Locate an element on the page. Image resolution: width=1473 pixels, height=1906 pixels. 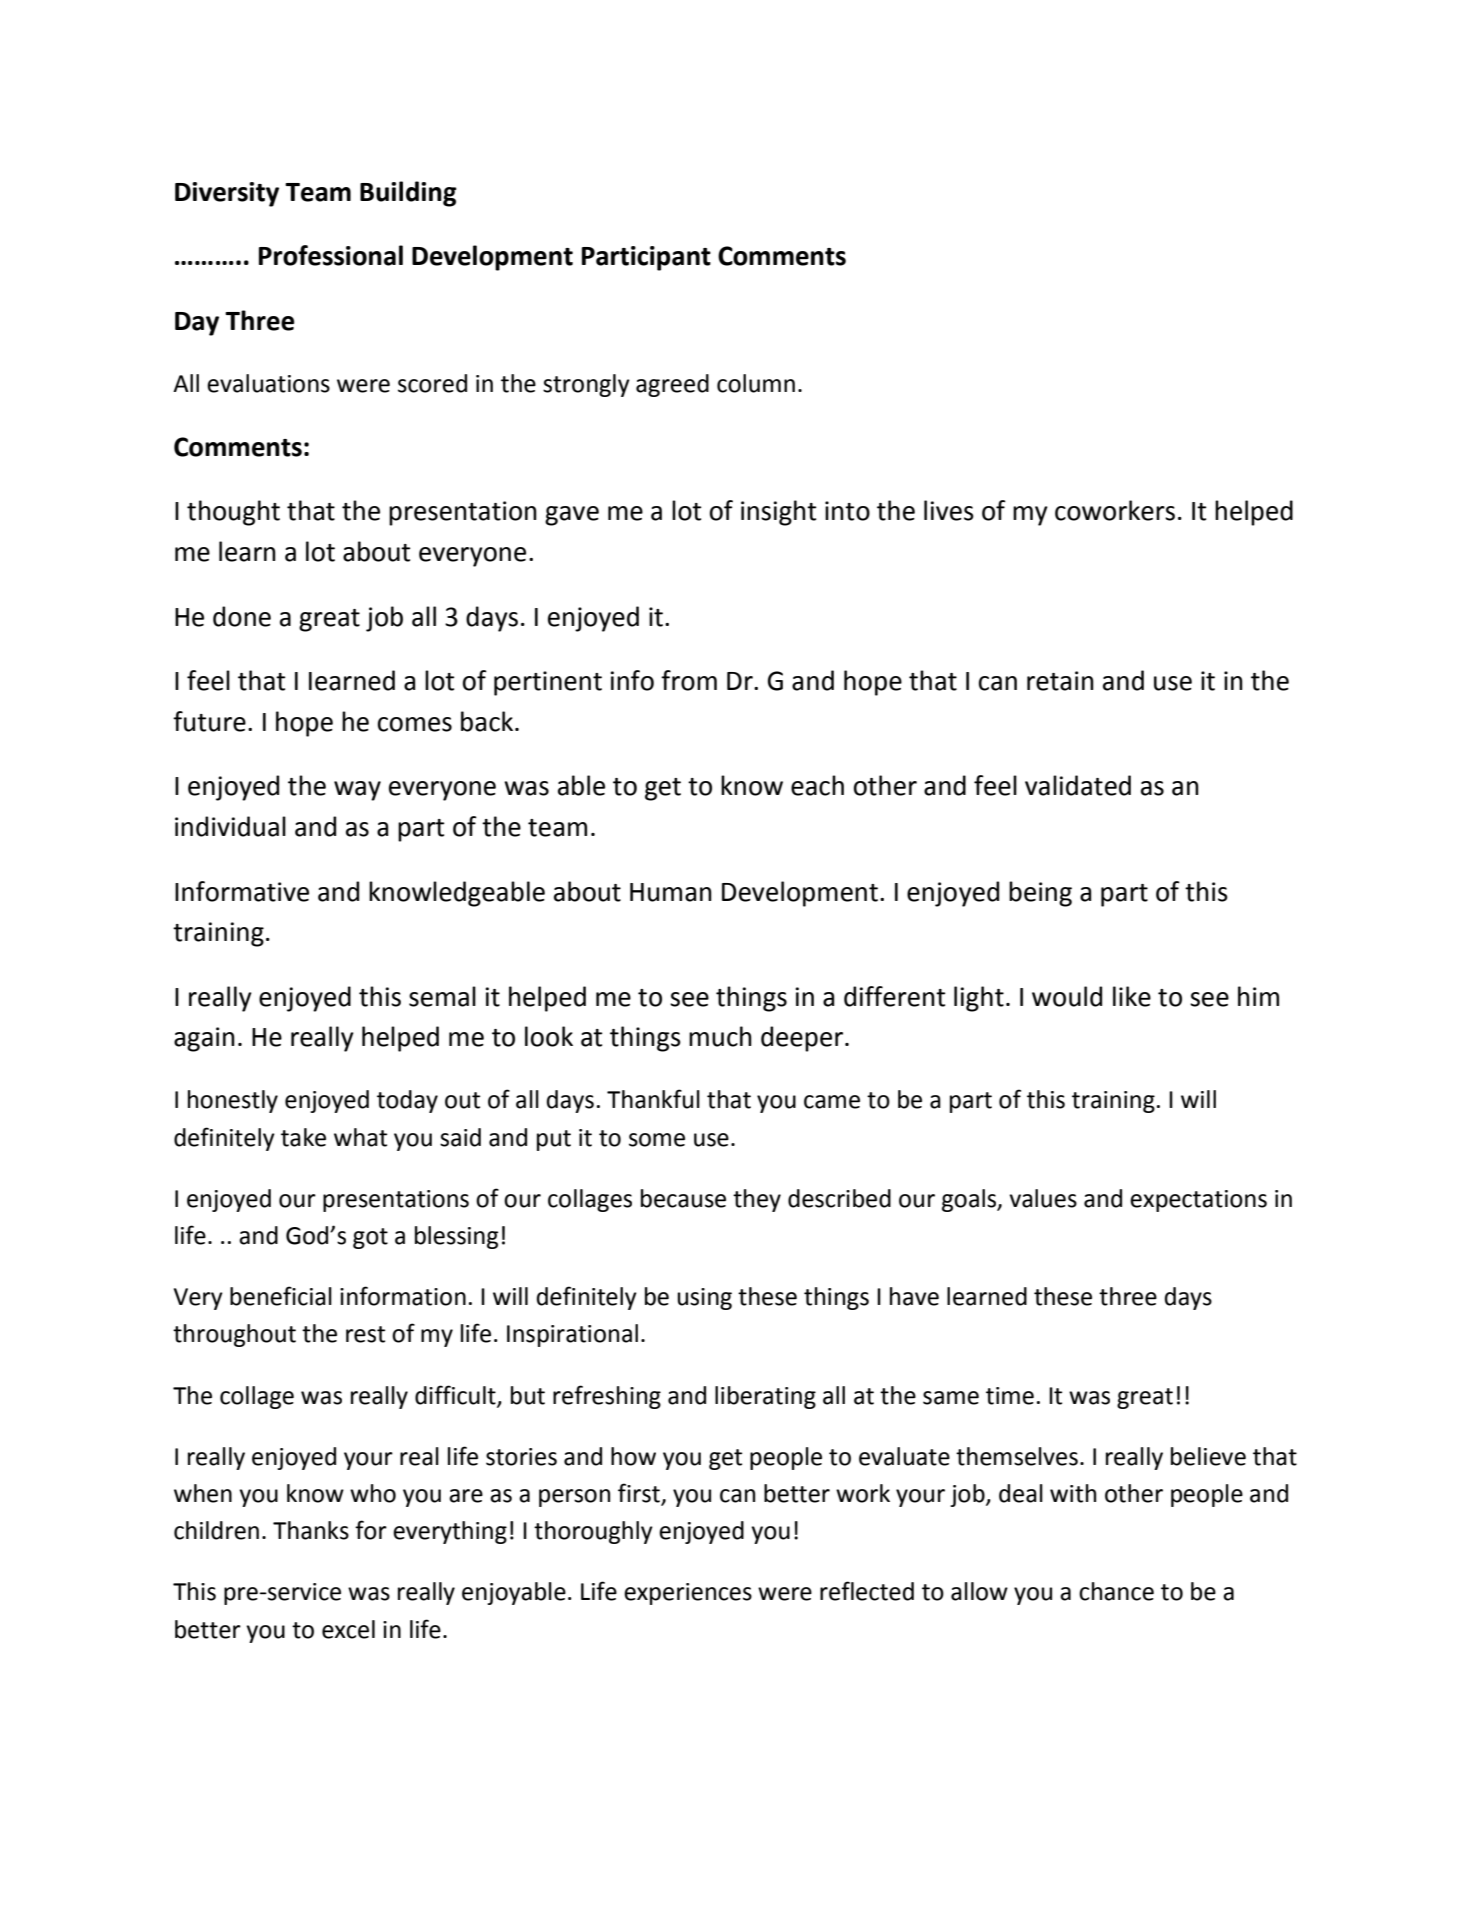
some is located at coordinates (657, 1140).
